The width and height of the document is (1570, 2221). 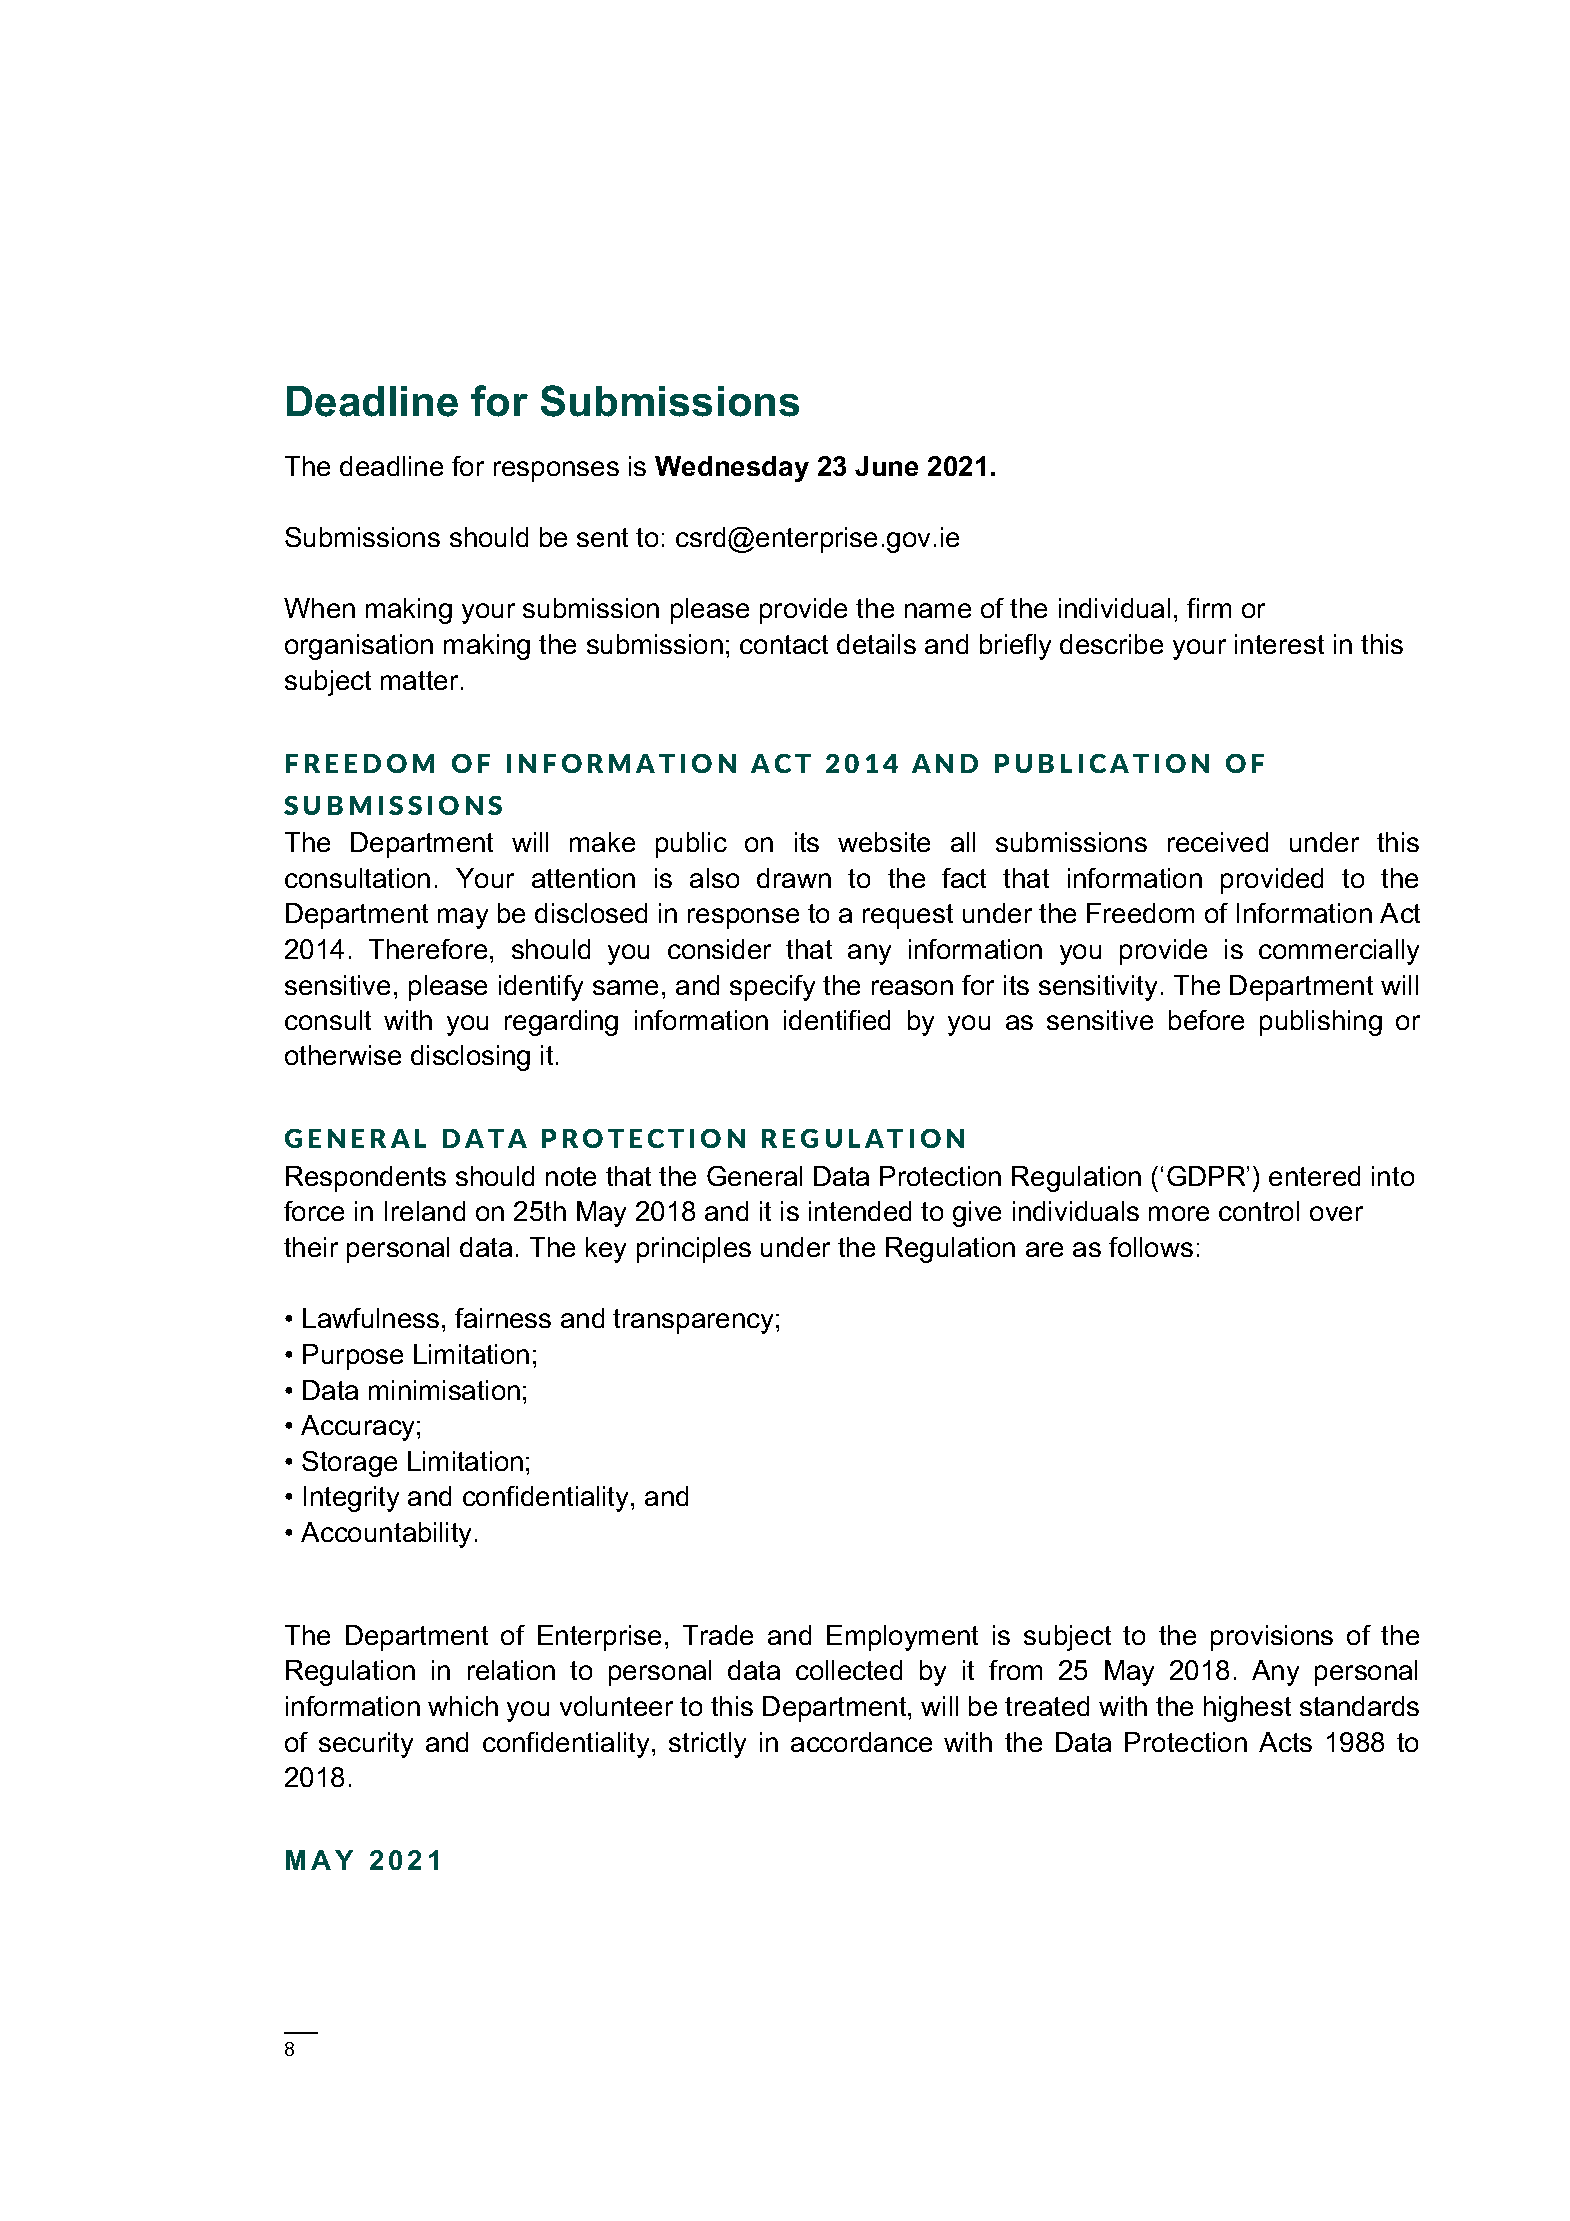 I want to click on accordance, so click(x=861, y=1742).
